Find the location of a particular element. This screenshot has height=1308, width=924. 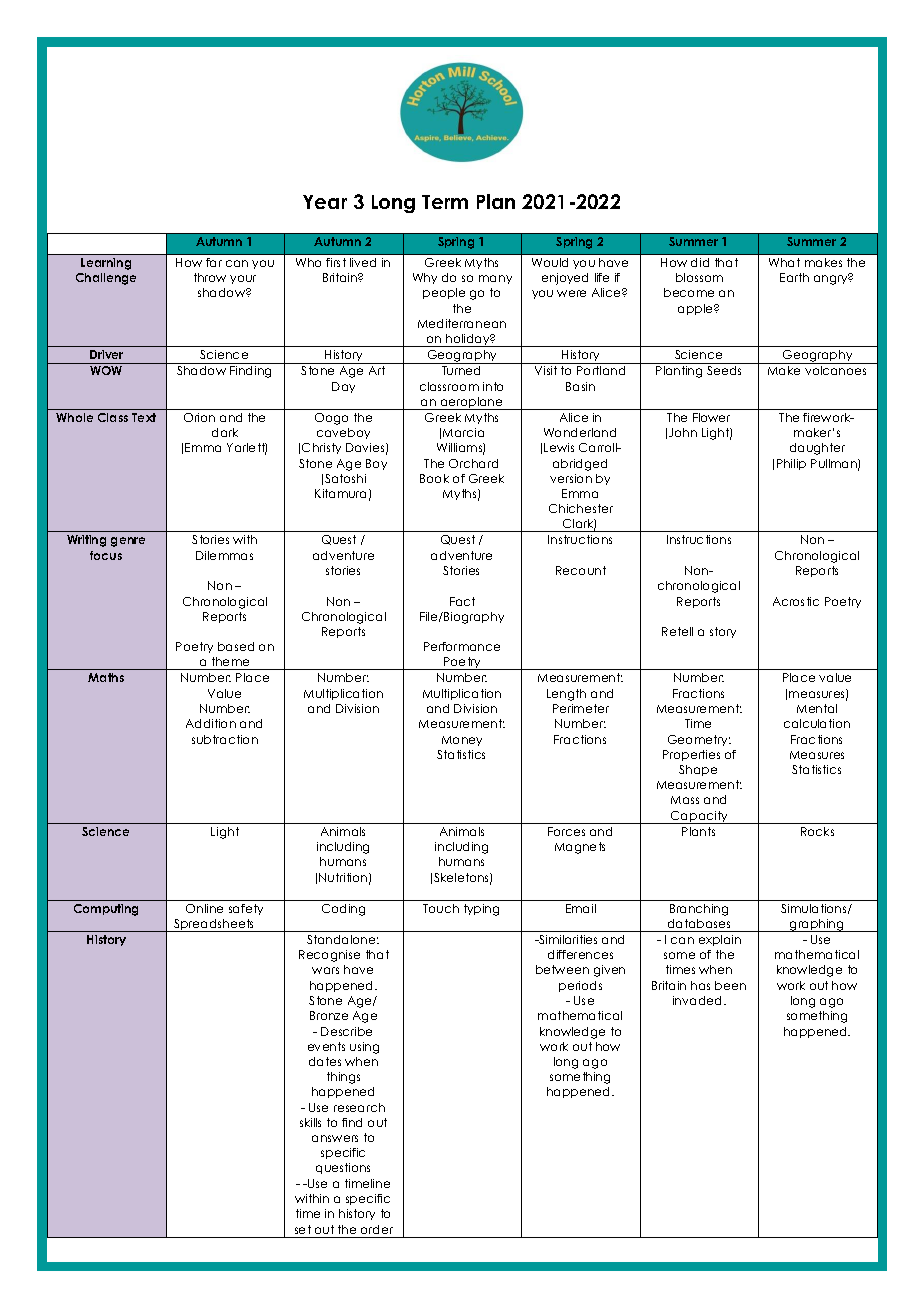

Term is located at coordinates (445, 202).
